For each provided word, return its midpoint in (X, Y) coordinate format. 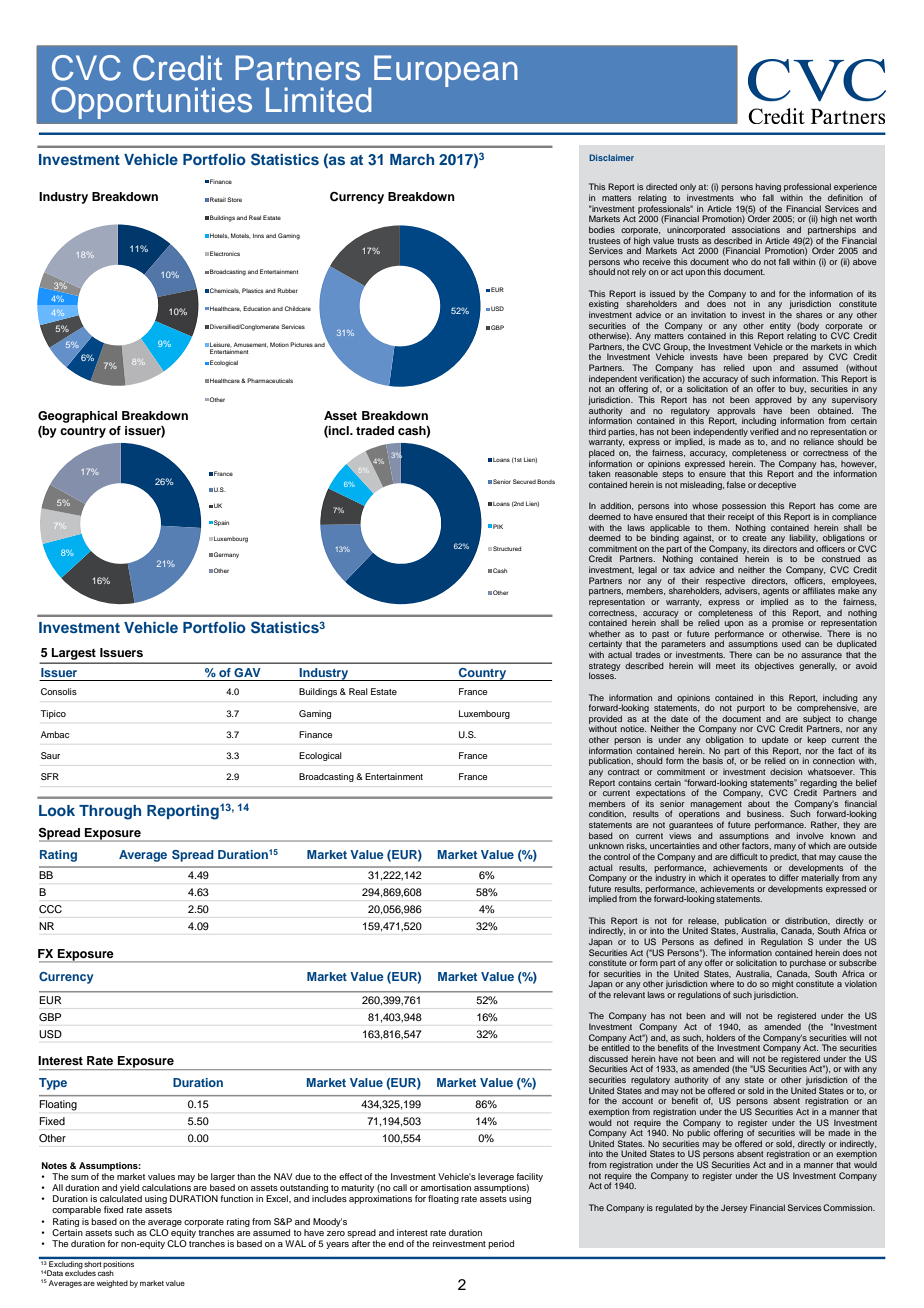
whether (604, 633)
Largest (74, 655)
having (768, 189)
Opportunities (152, 103)
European (446, 71)
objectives (774, 666)
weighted (112, 1284)
